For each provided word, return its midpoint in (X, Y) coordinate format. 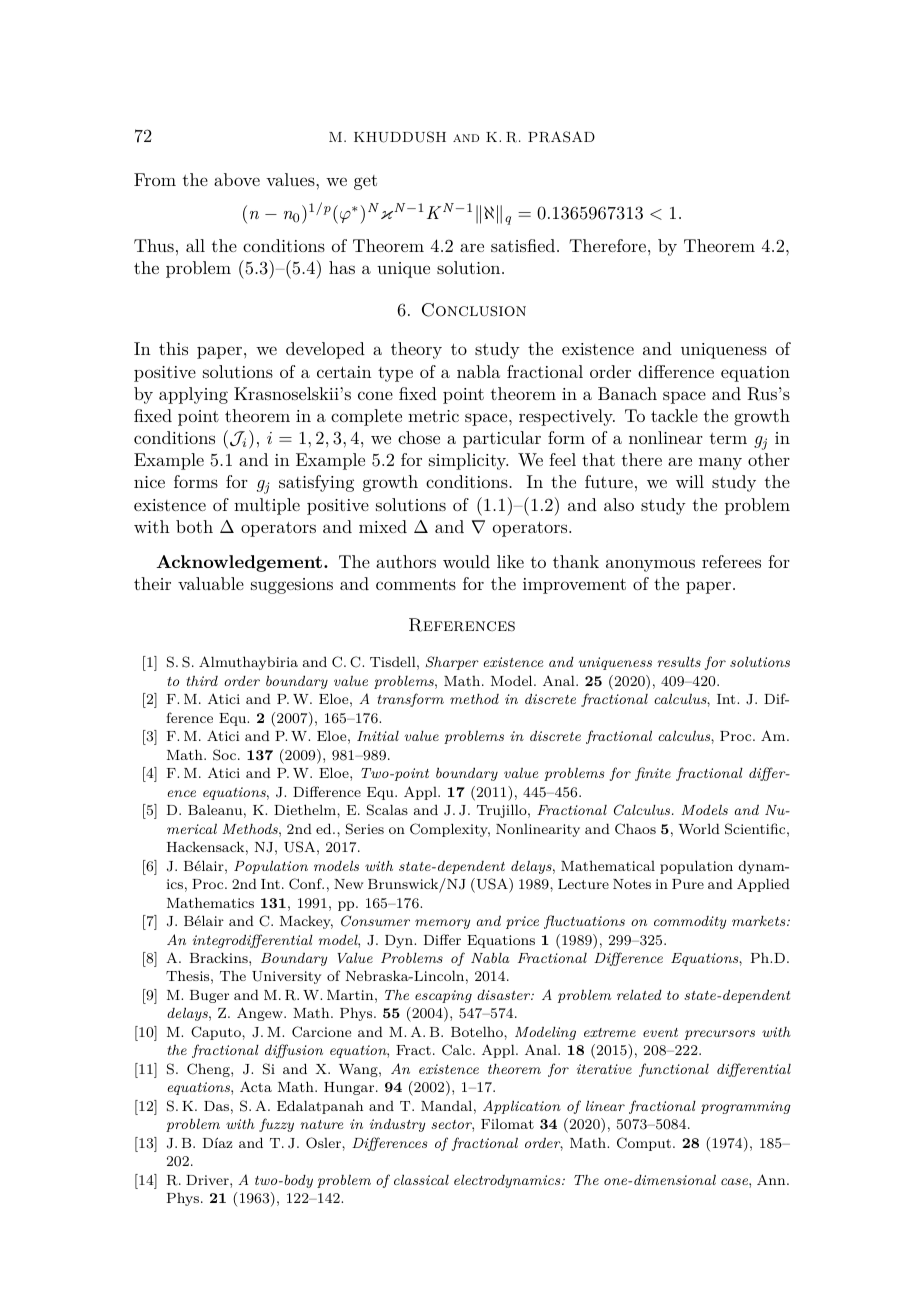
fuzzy (276, 1125)
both (194, 526)
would (466, 561)
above (237, 179)
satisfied (523, 245)
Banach (627, 393)
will (690, 481)
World (699, 829)
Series (365, 829)
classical (421, 1179)
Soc (226, 755)
